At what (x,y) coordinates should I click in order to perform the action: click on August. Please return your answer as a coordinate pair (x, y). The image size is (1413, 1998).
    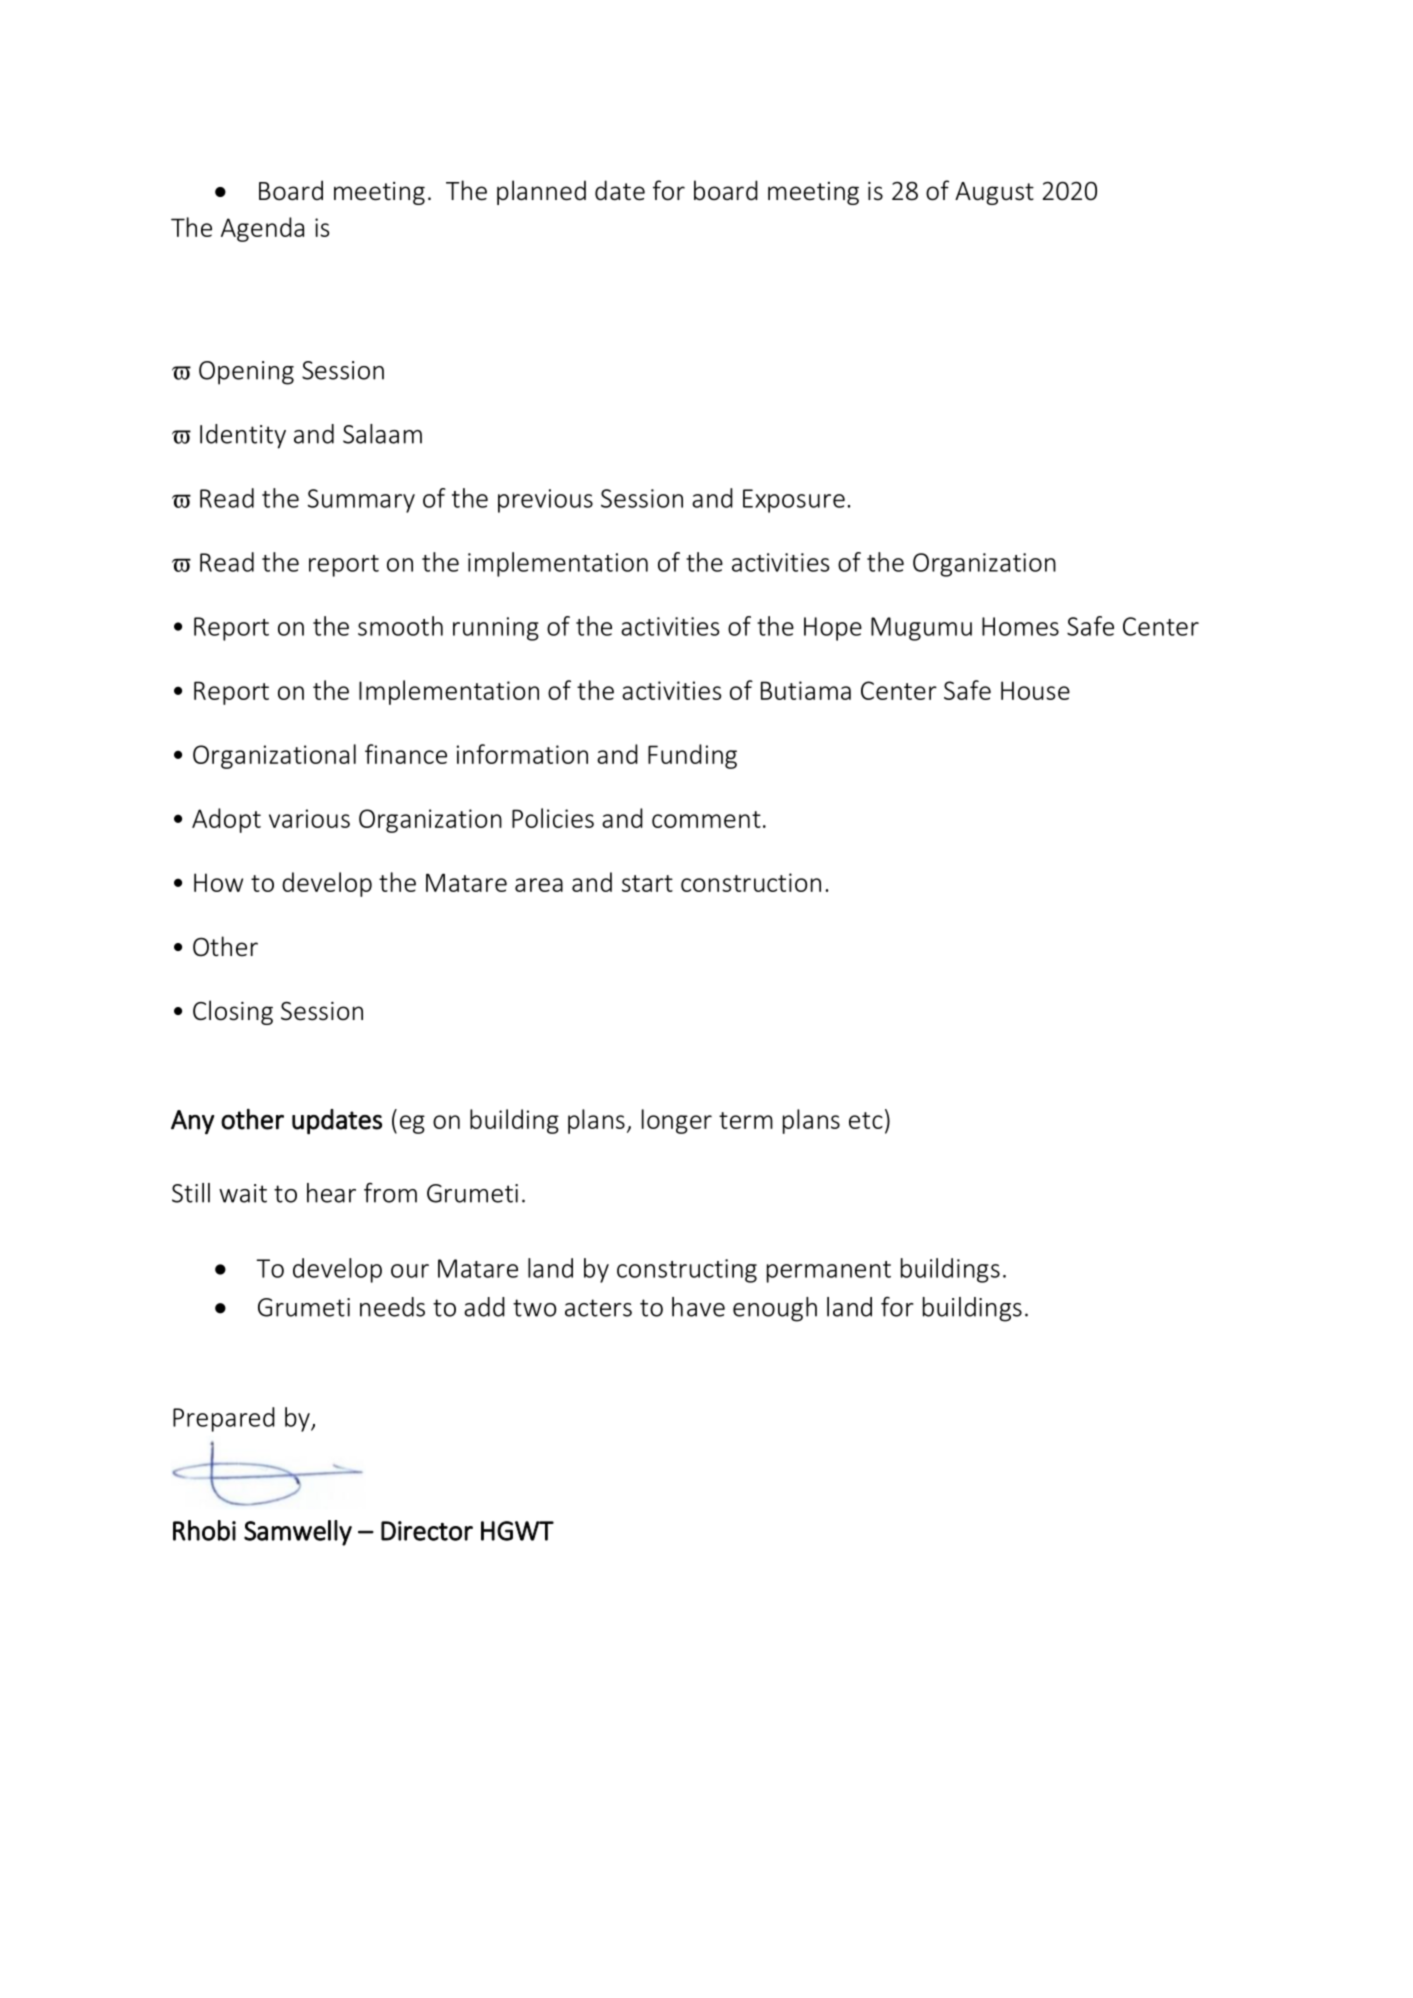
    Looking at the image, I should click on (994, 193).
